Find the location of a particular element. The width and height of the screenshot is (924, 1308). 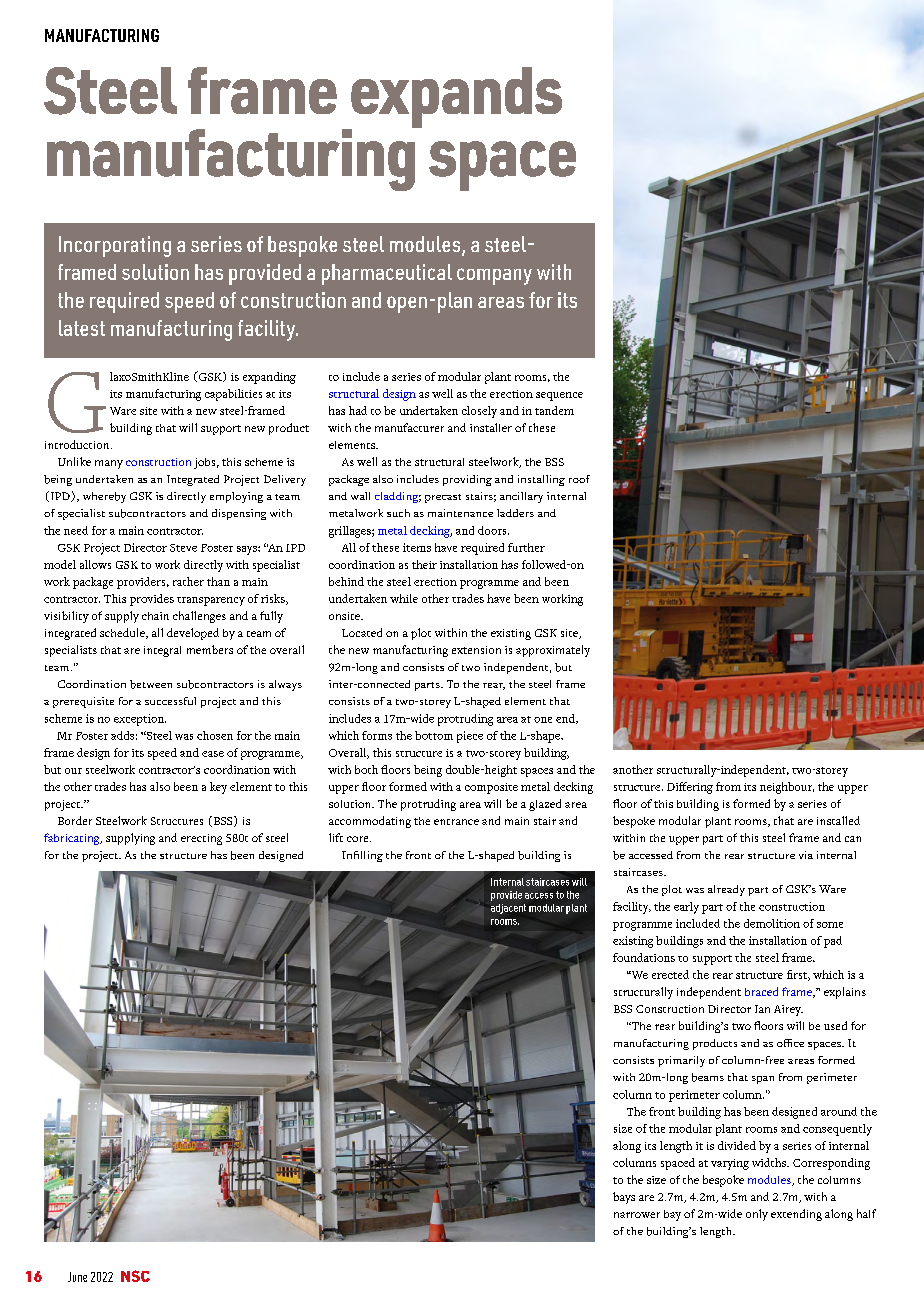

via is located at coordinates (806, 855).
